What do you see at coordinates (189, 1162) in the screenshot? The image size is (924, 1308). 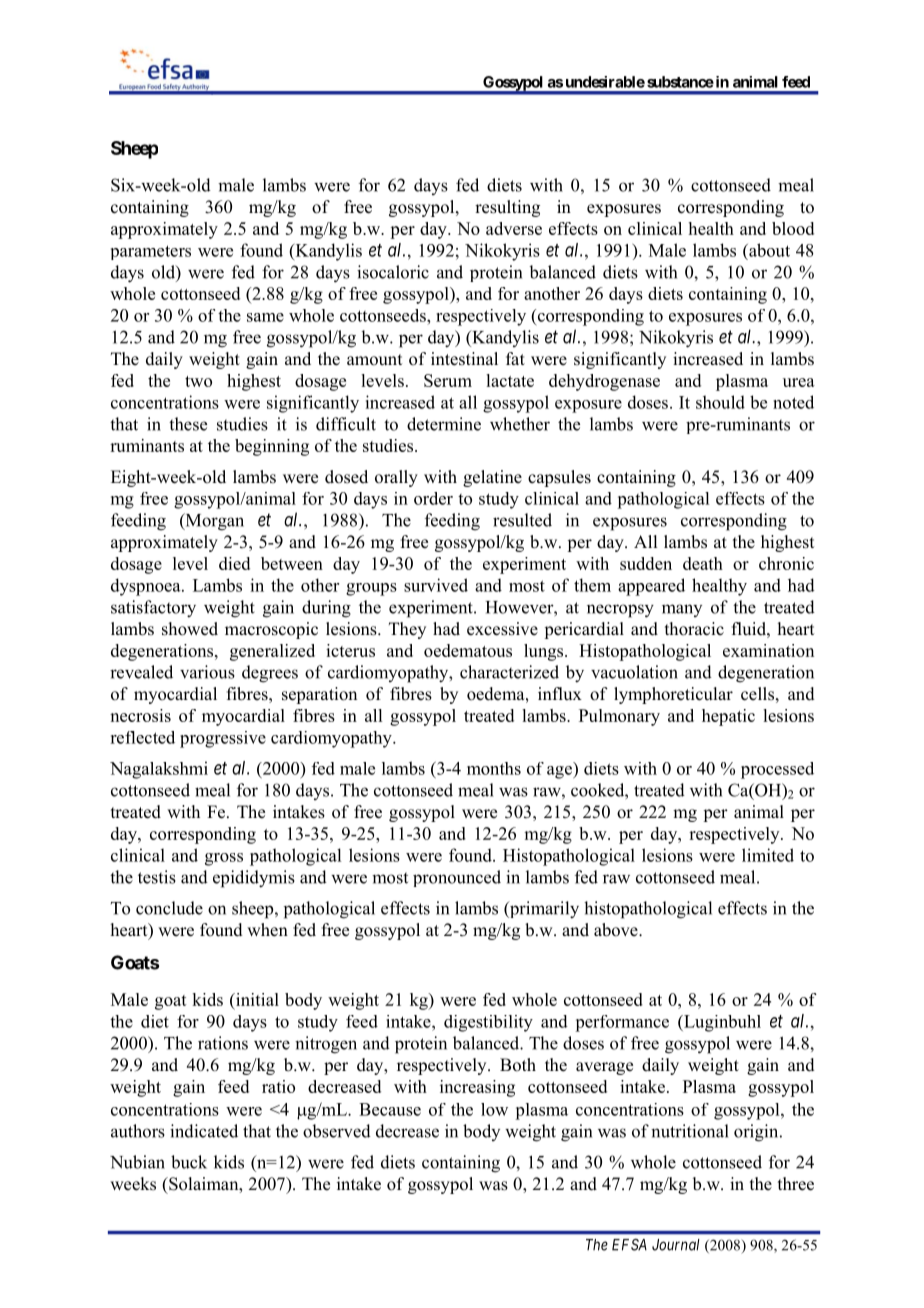 I see `buck` at bounding box center [189, 1162].
